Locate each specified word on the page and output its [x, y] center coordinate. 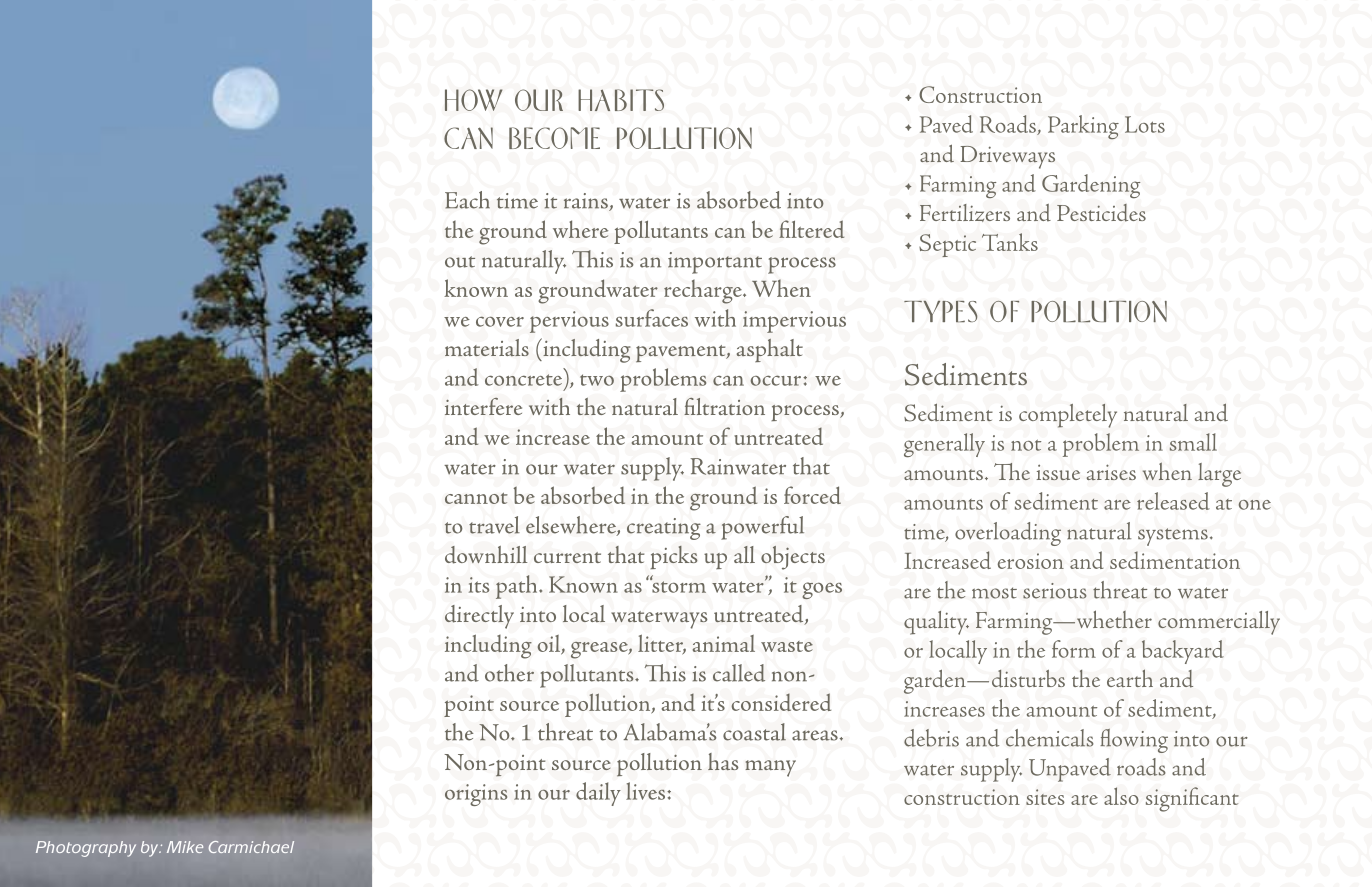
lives [647, 791]
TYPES [941, 311]
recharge [704, 292]
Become [554, 138]
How [474, 100]
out [460, 262]
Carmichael [251, 847]
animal [723, 643]
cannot [476, 498]
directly [479, 617]
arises [1111, 472]
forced [812, 495]
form [1074, 649]
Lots [1145, 124]
